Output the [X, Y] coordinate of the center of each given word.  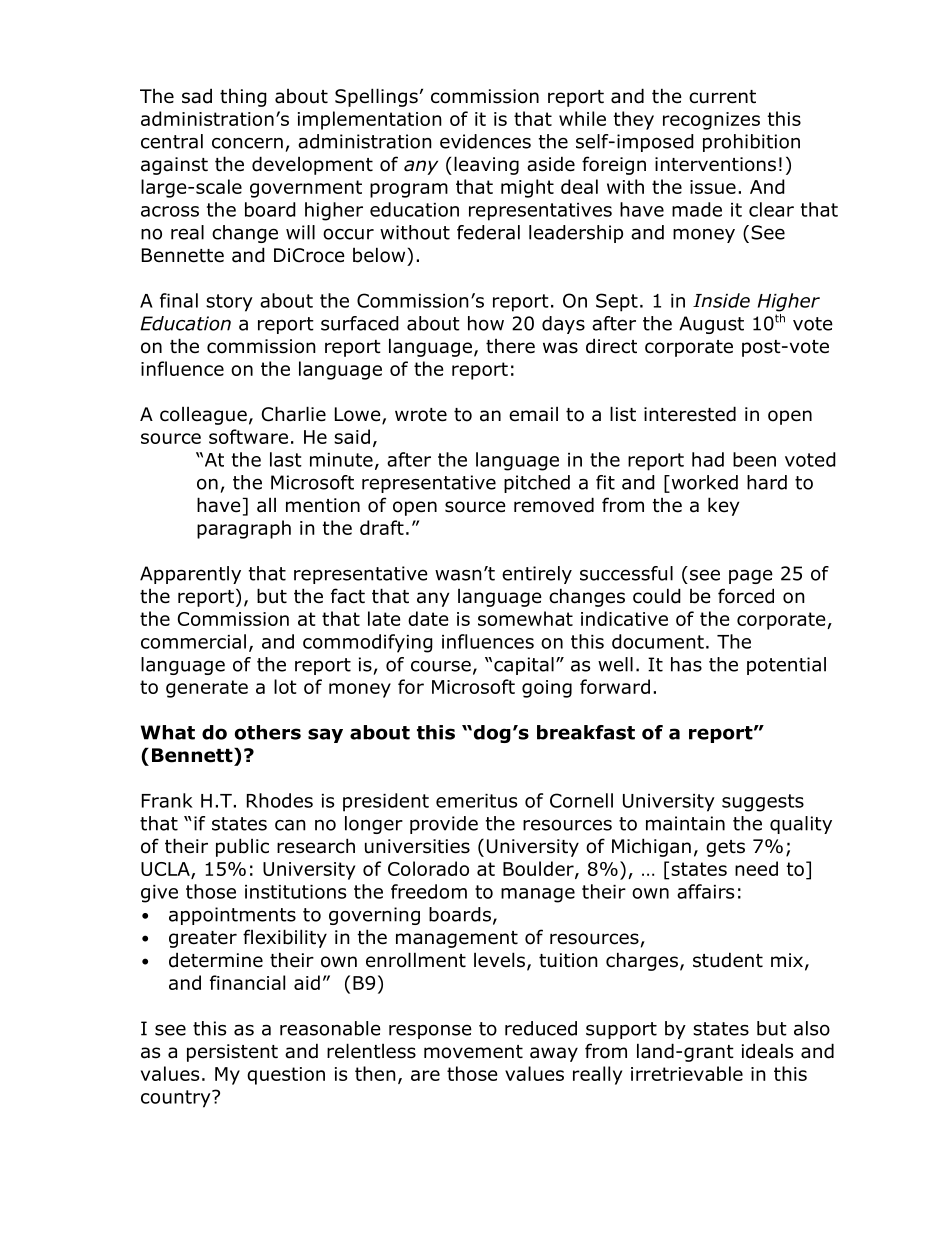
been [754, 459]
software [248, 436]
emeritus [476, 801]
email [533, 414]
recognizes [711, 121]
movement [473, 1052]
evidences [485, 141]
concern [247, 143]
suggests [763, 803]
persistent [232, 1053]
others [268, 732]
